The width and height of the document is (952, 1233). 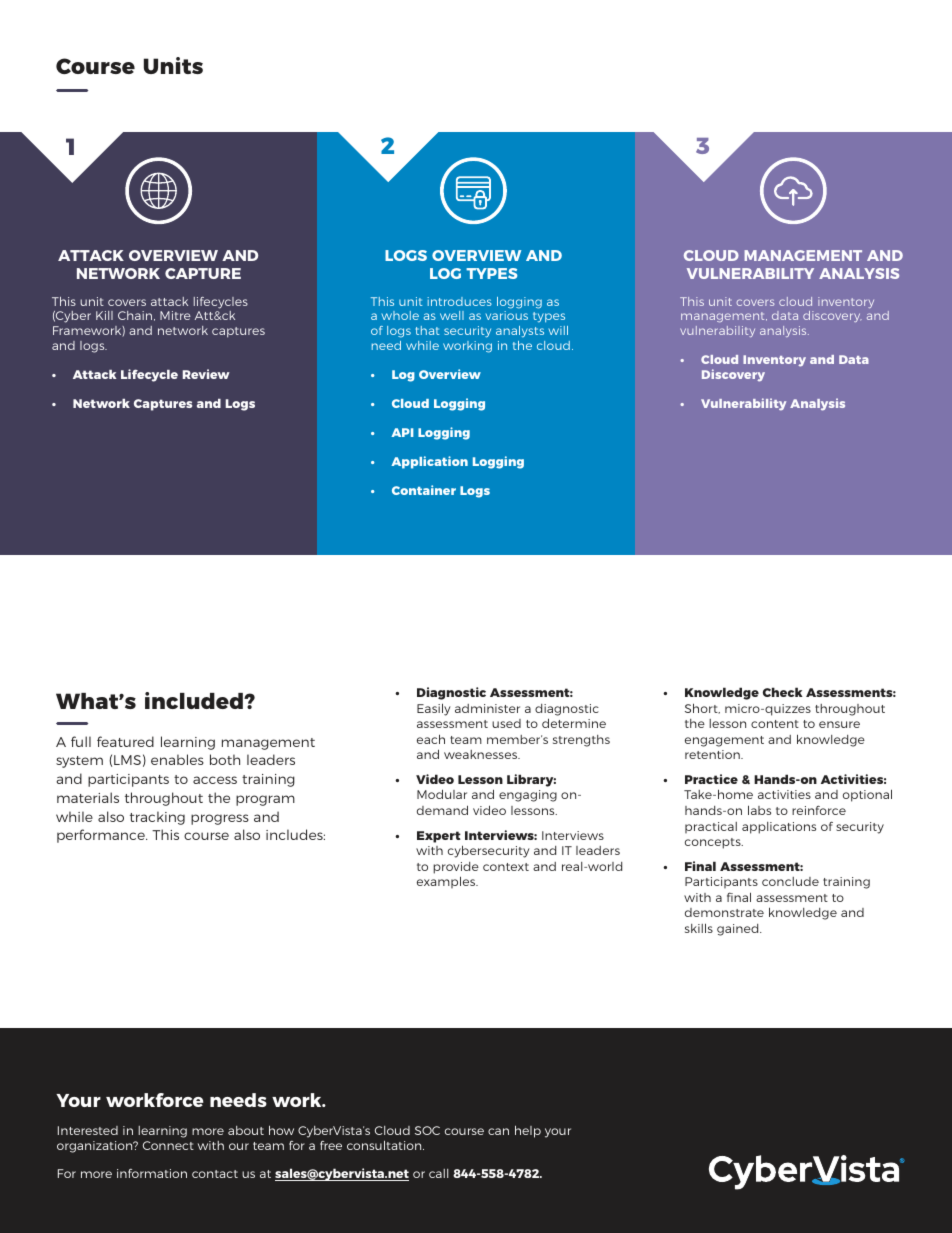 I want to click on can, so click(x=498, y=1131).
